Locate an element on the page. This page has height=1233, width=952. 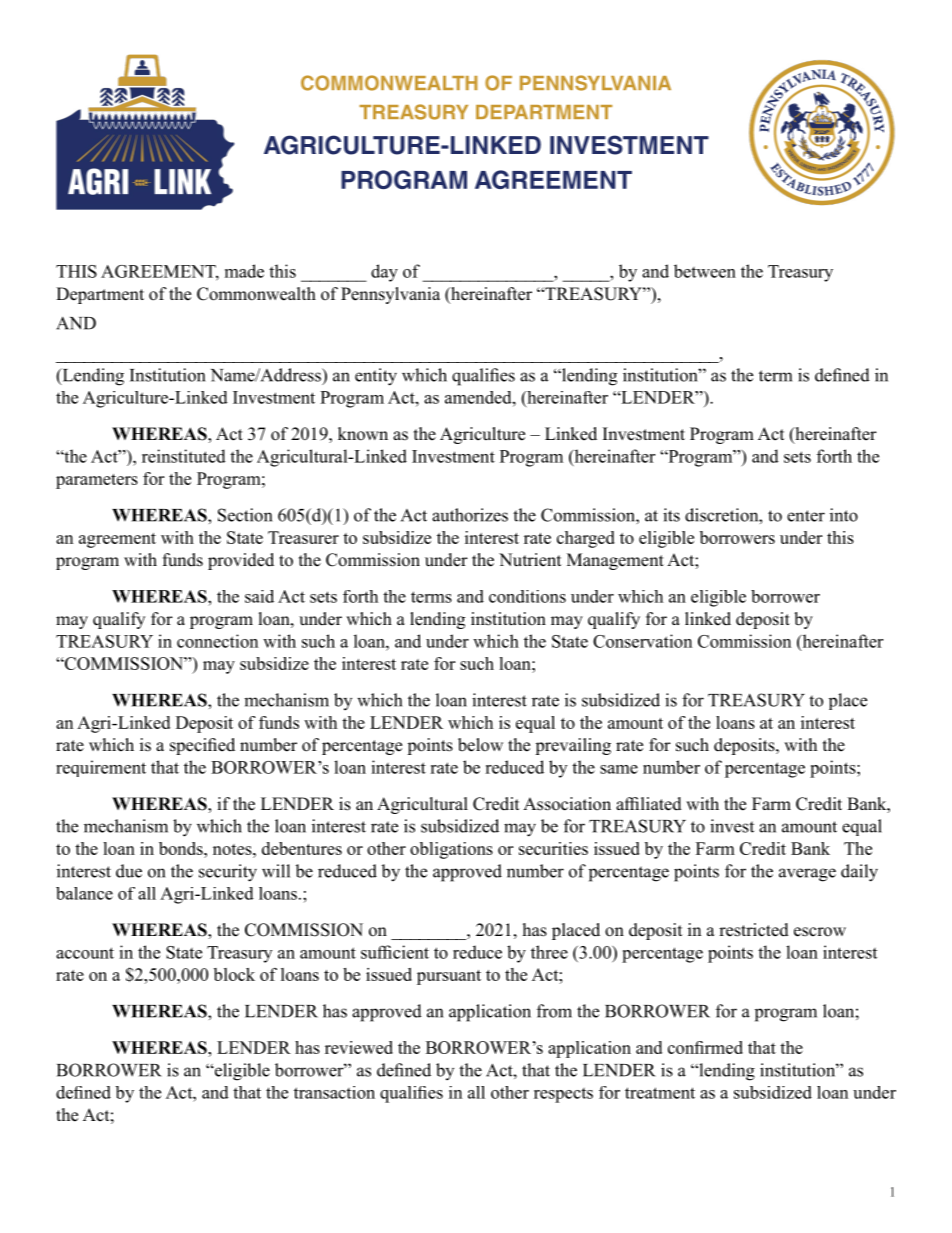
between is located at coordinates (705, 271).
